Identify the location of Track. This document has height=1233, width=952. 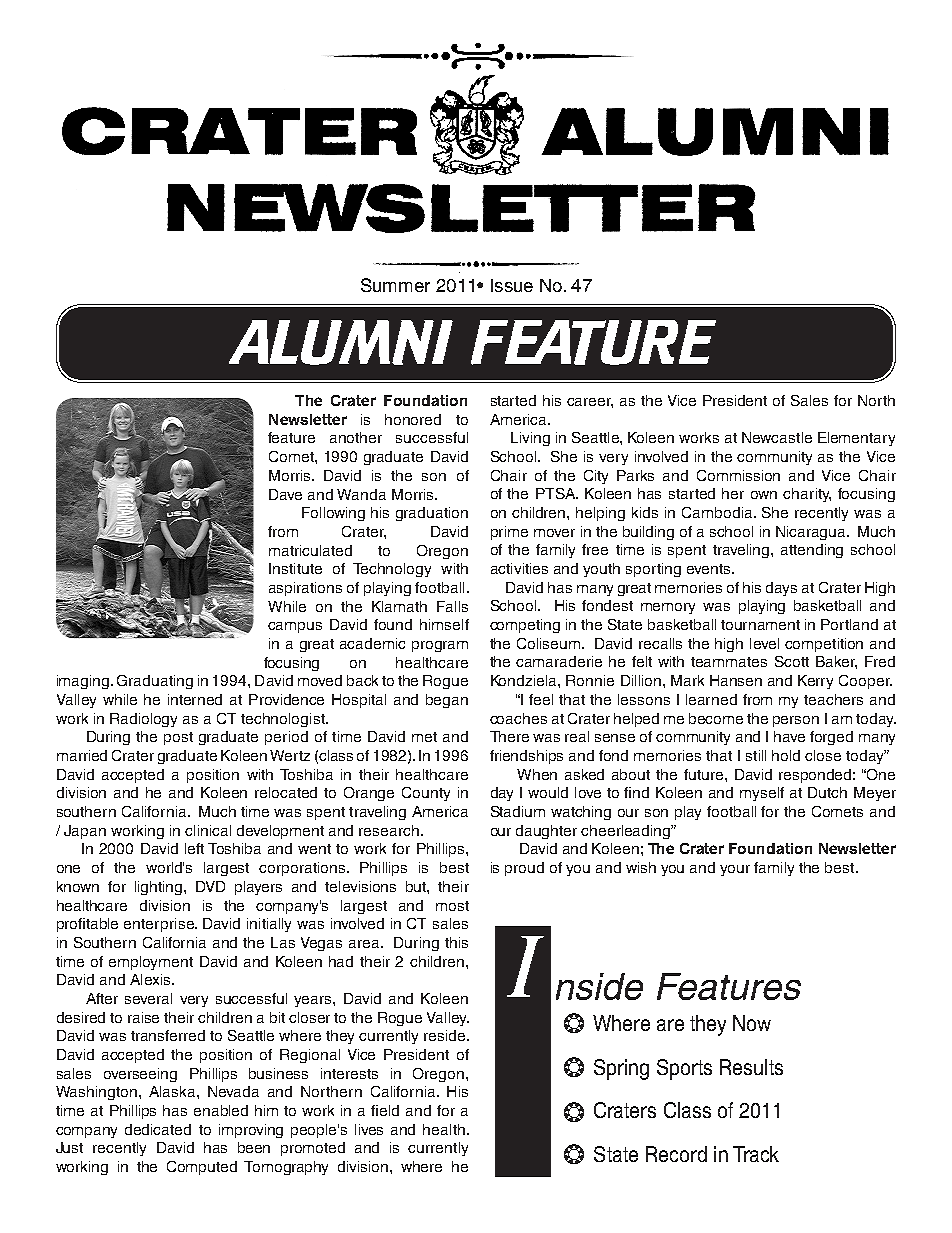
(756, 1154).
